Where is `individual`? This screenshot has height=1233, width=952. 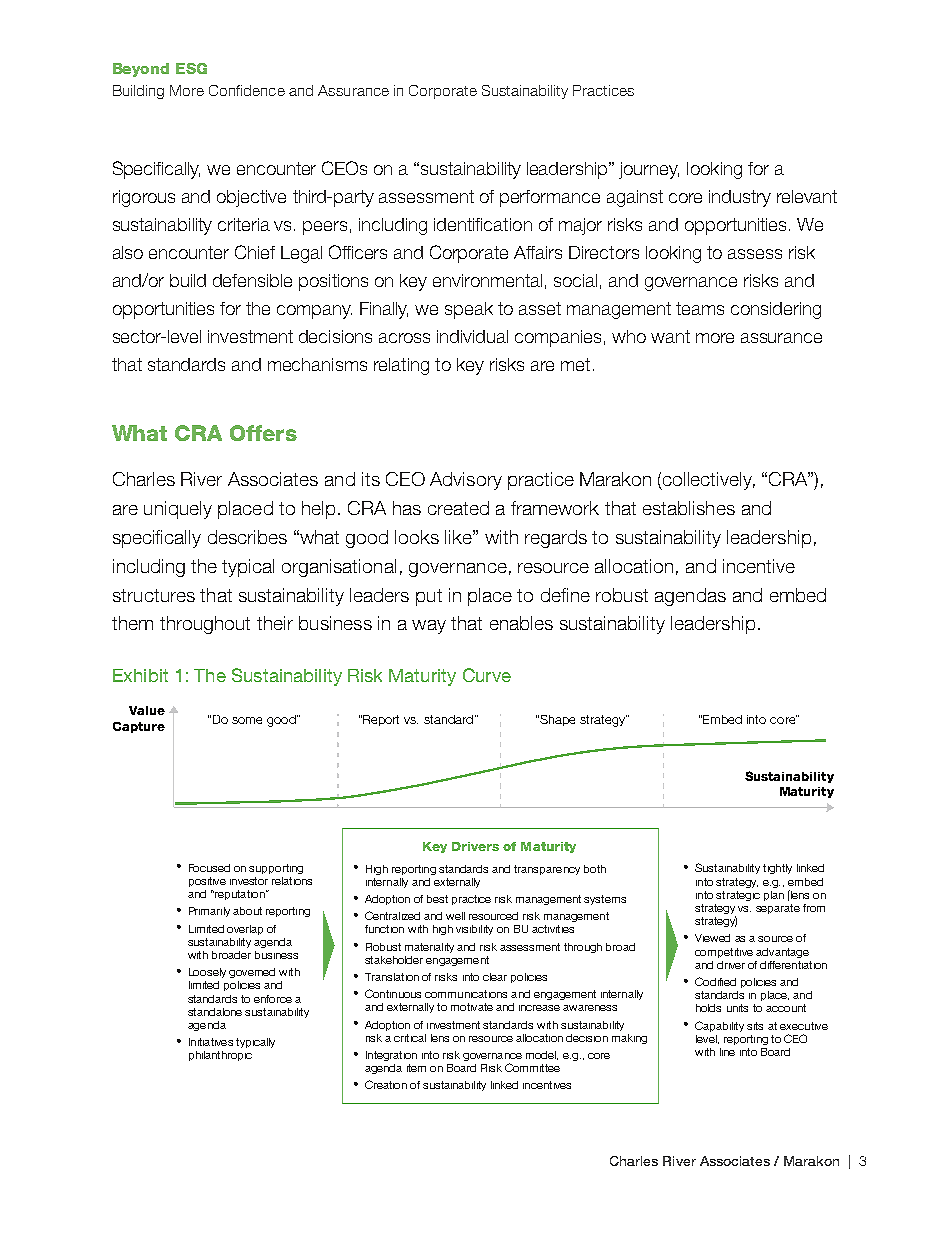 individual is located at coordinates (472, 336).
